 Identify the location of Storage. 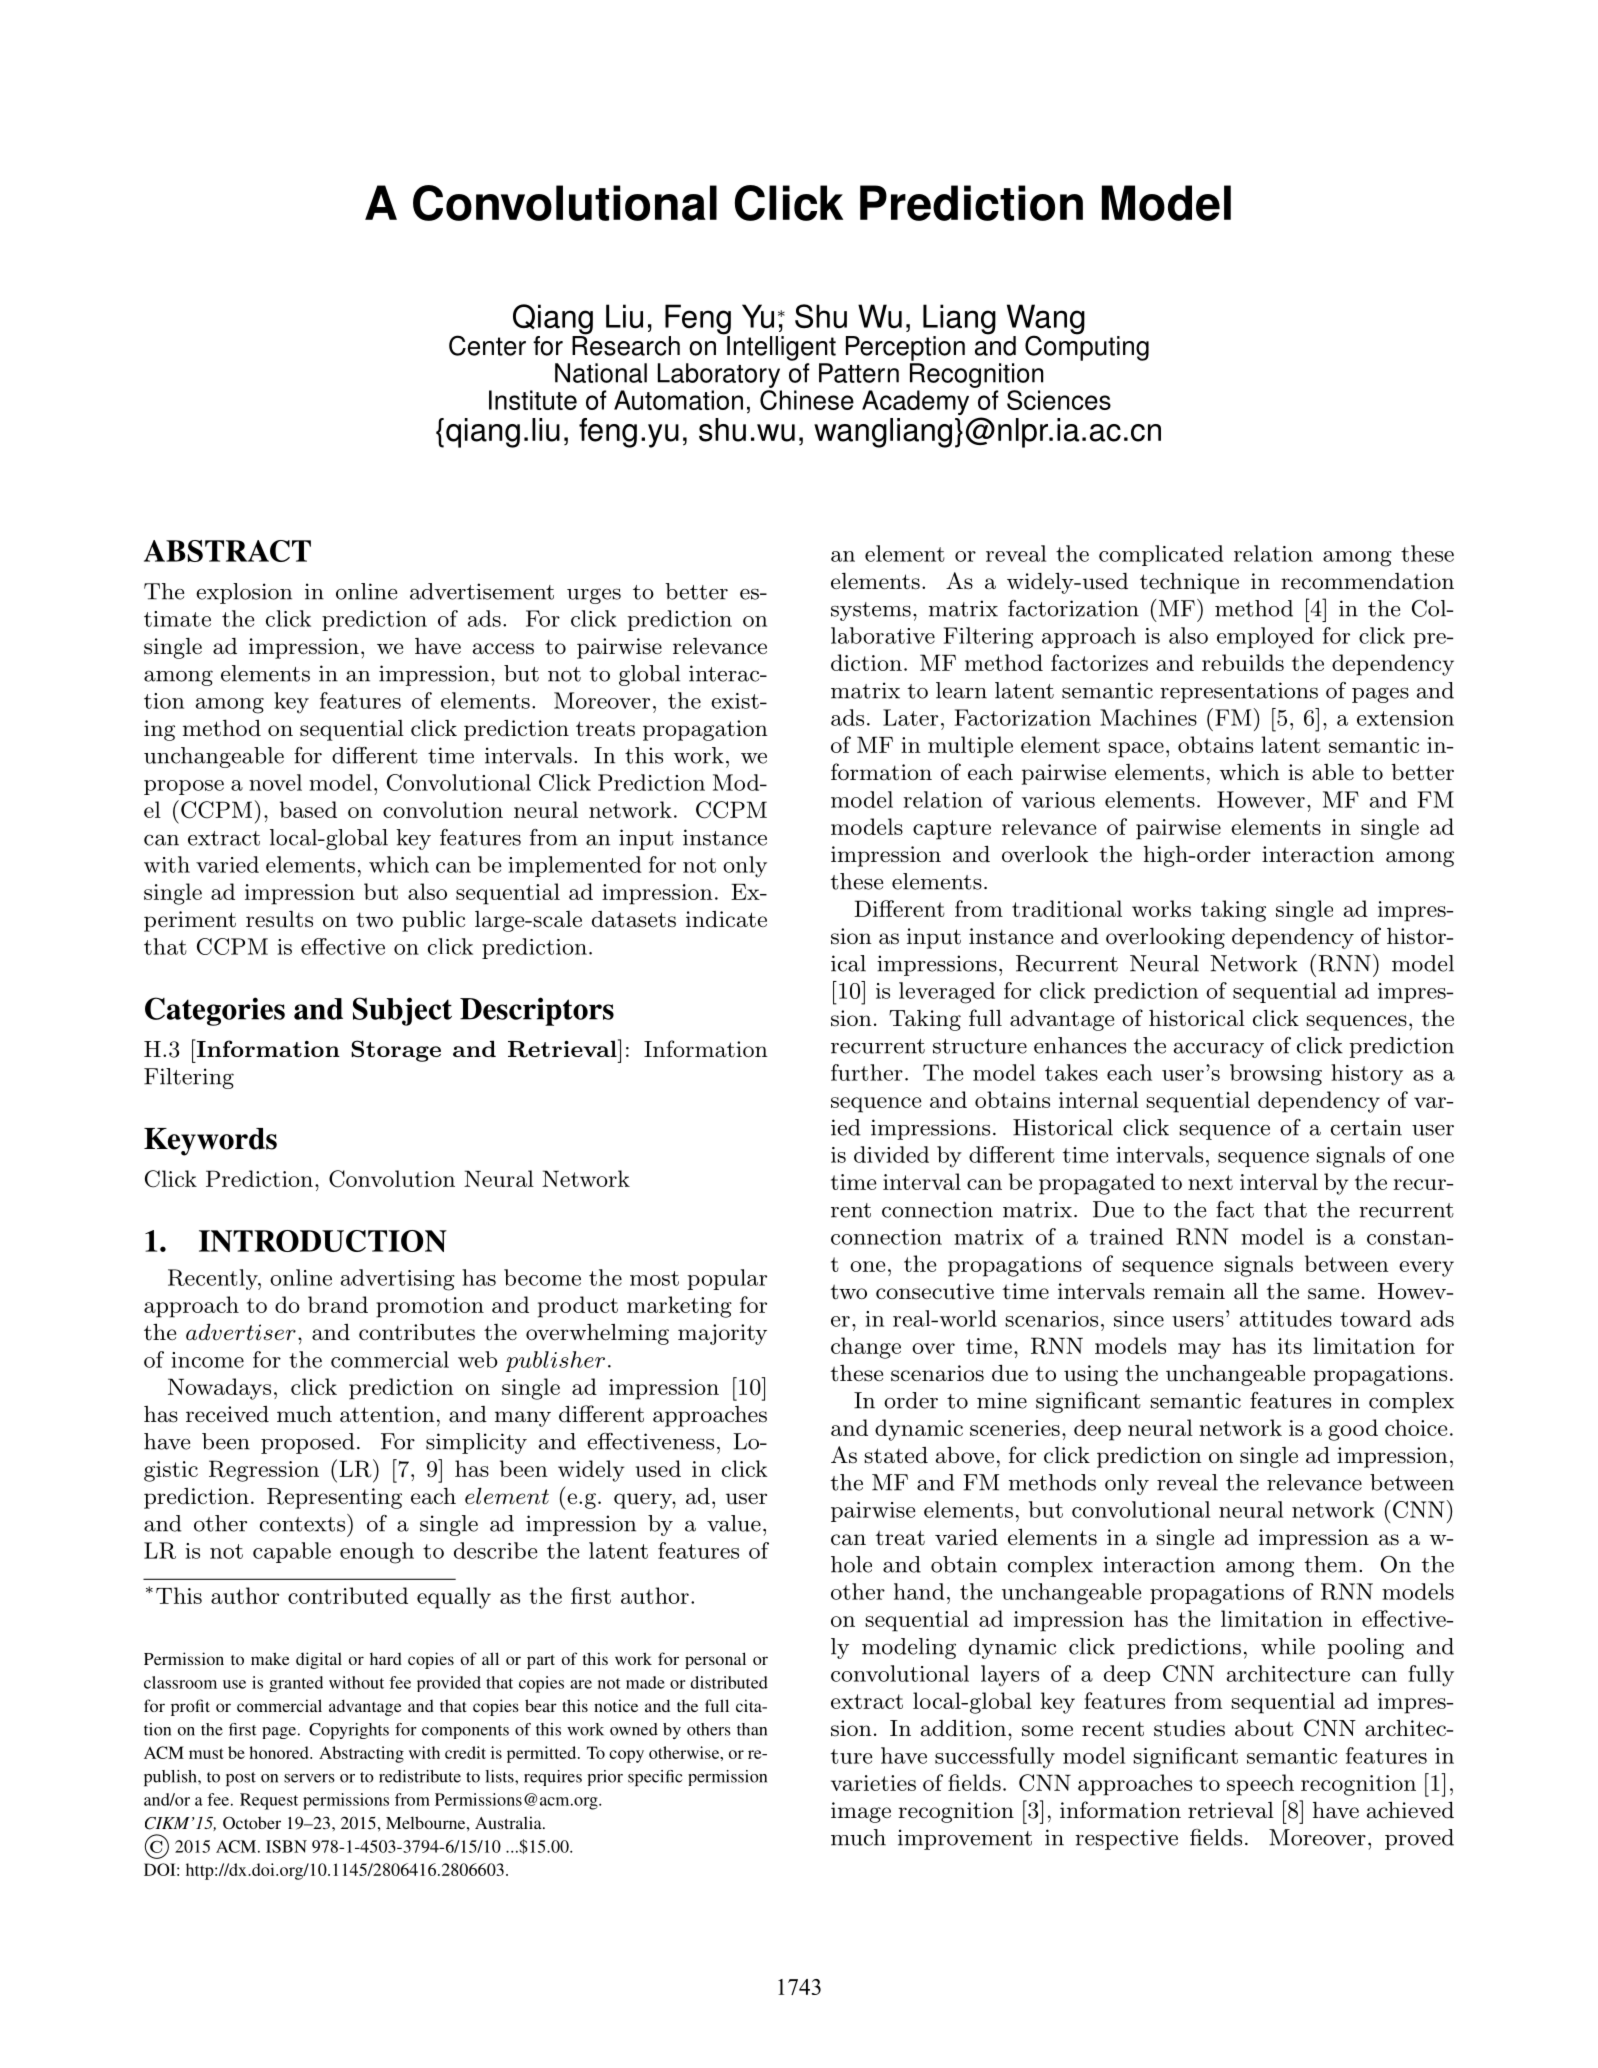
(396, 1051).
